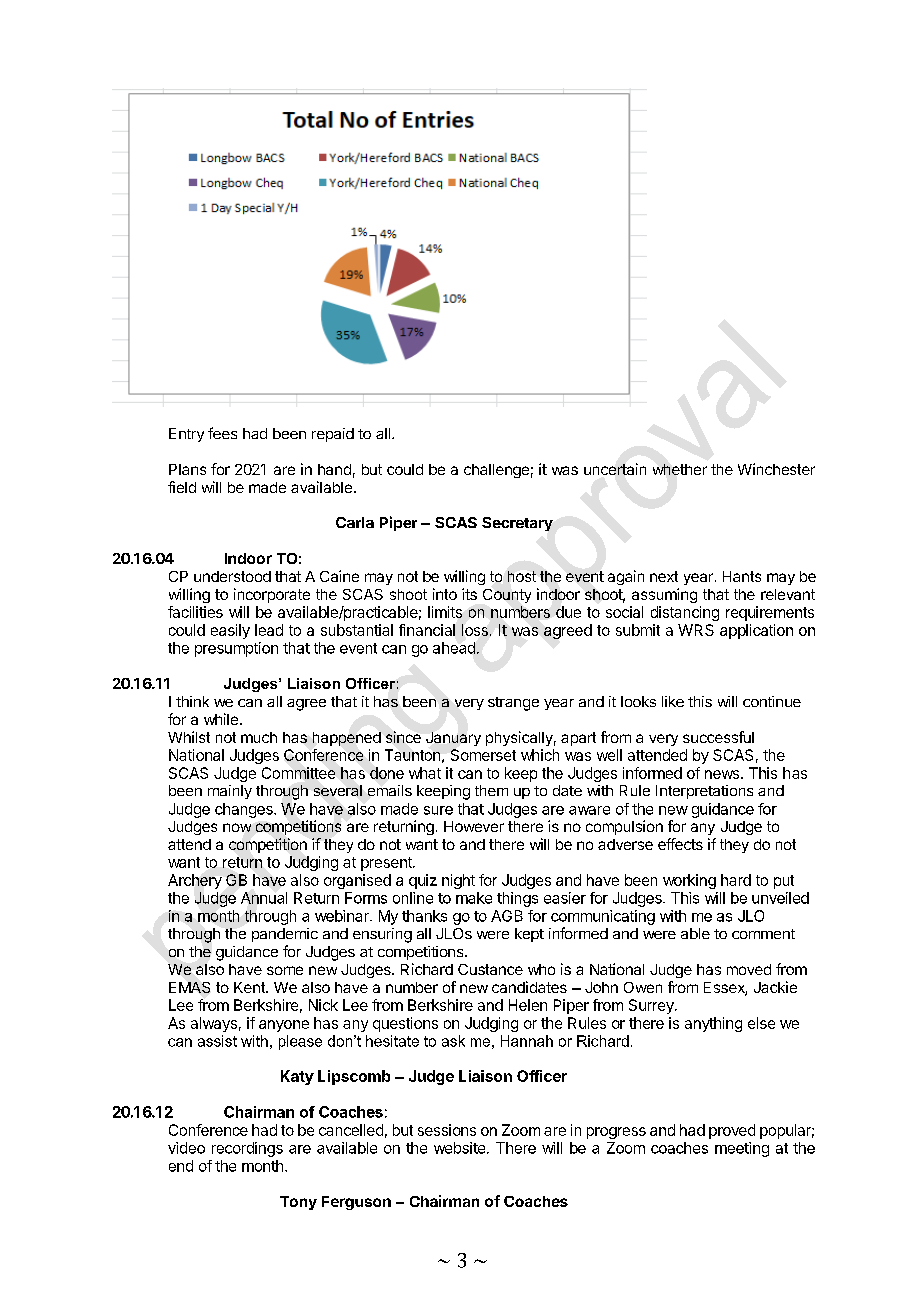 This page has width=924, height=1307. I want to click on whether, so click(680, 469).
